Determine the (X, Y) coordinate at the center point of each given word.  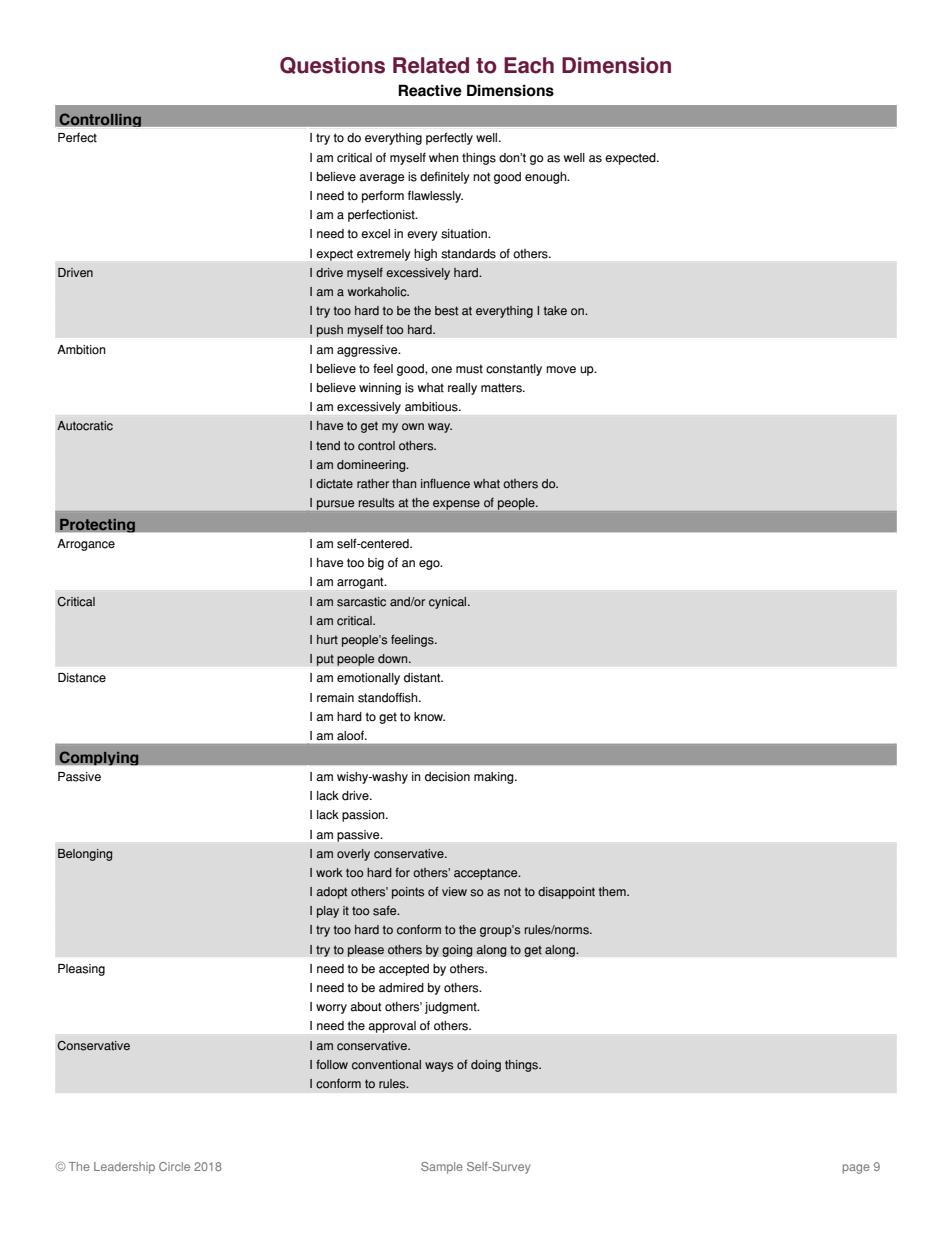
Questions (332, 65)
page (856, 1169)
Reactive (430, 90)
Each (529, 65)
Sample (442, 1168)
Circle (174, 1166)
